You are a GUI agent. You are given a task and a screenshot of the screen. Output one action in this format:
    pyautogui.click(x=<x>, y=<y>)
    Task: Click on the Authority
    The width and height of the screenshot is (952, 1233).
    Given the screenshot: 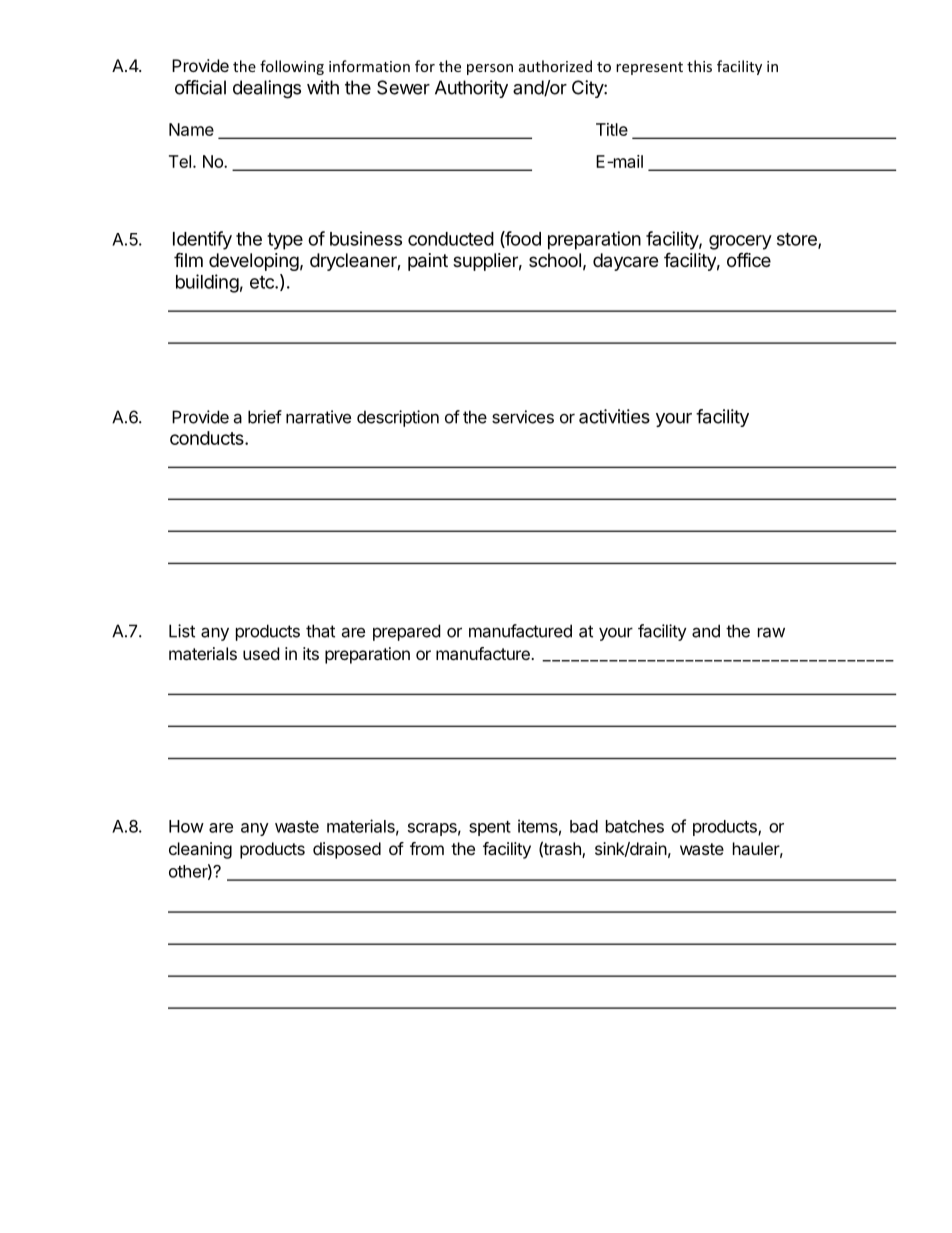 What is the action you would take?
    pyautogui.click(x=471, y=89)
